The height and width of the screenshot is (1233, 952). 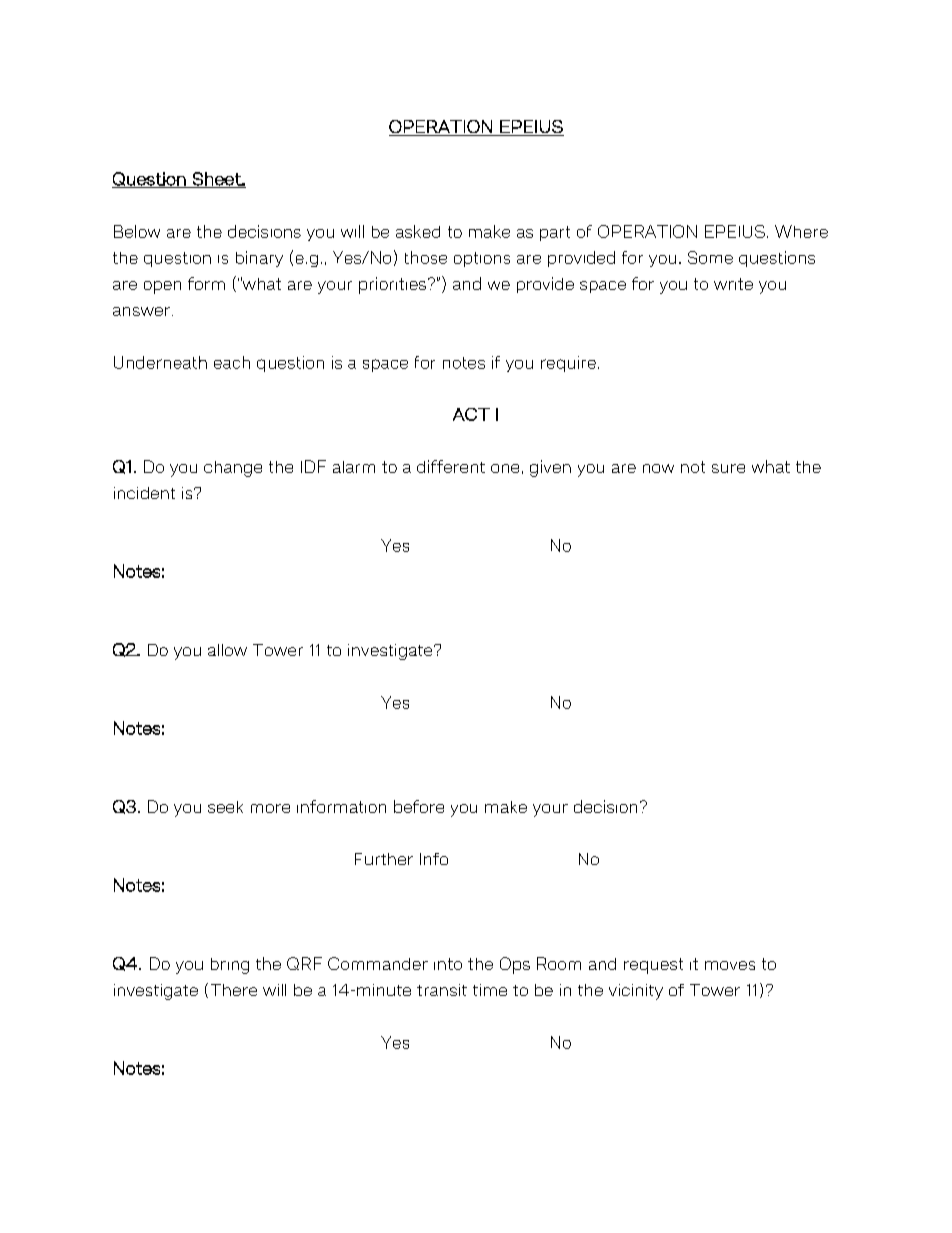 What do you see at coordinates (233, 469) in the screenshot?
I see `change` at bounding box center [233, 469].
